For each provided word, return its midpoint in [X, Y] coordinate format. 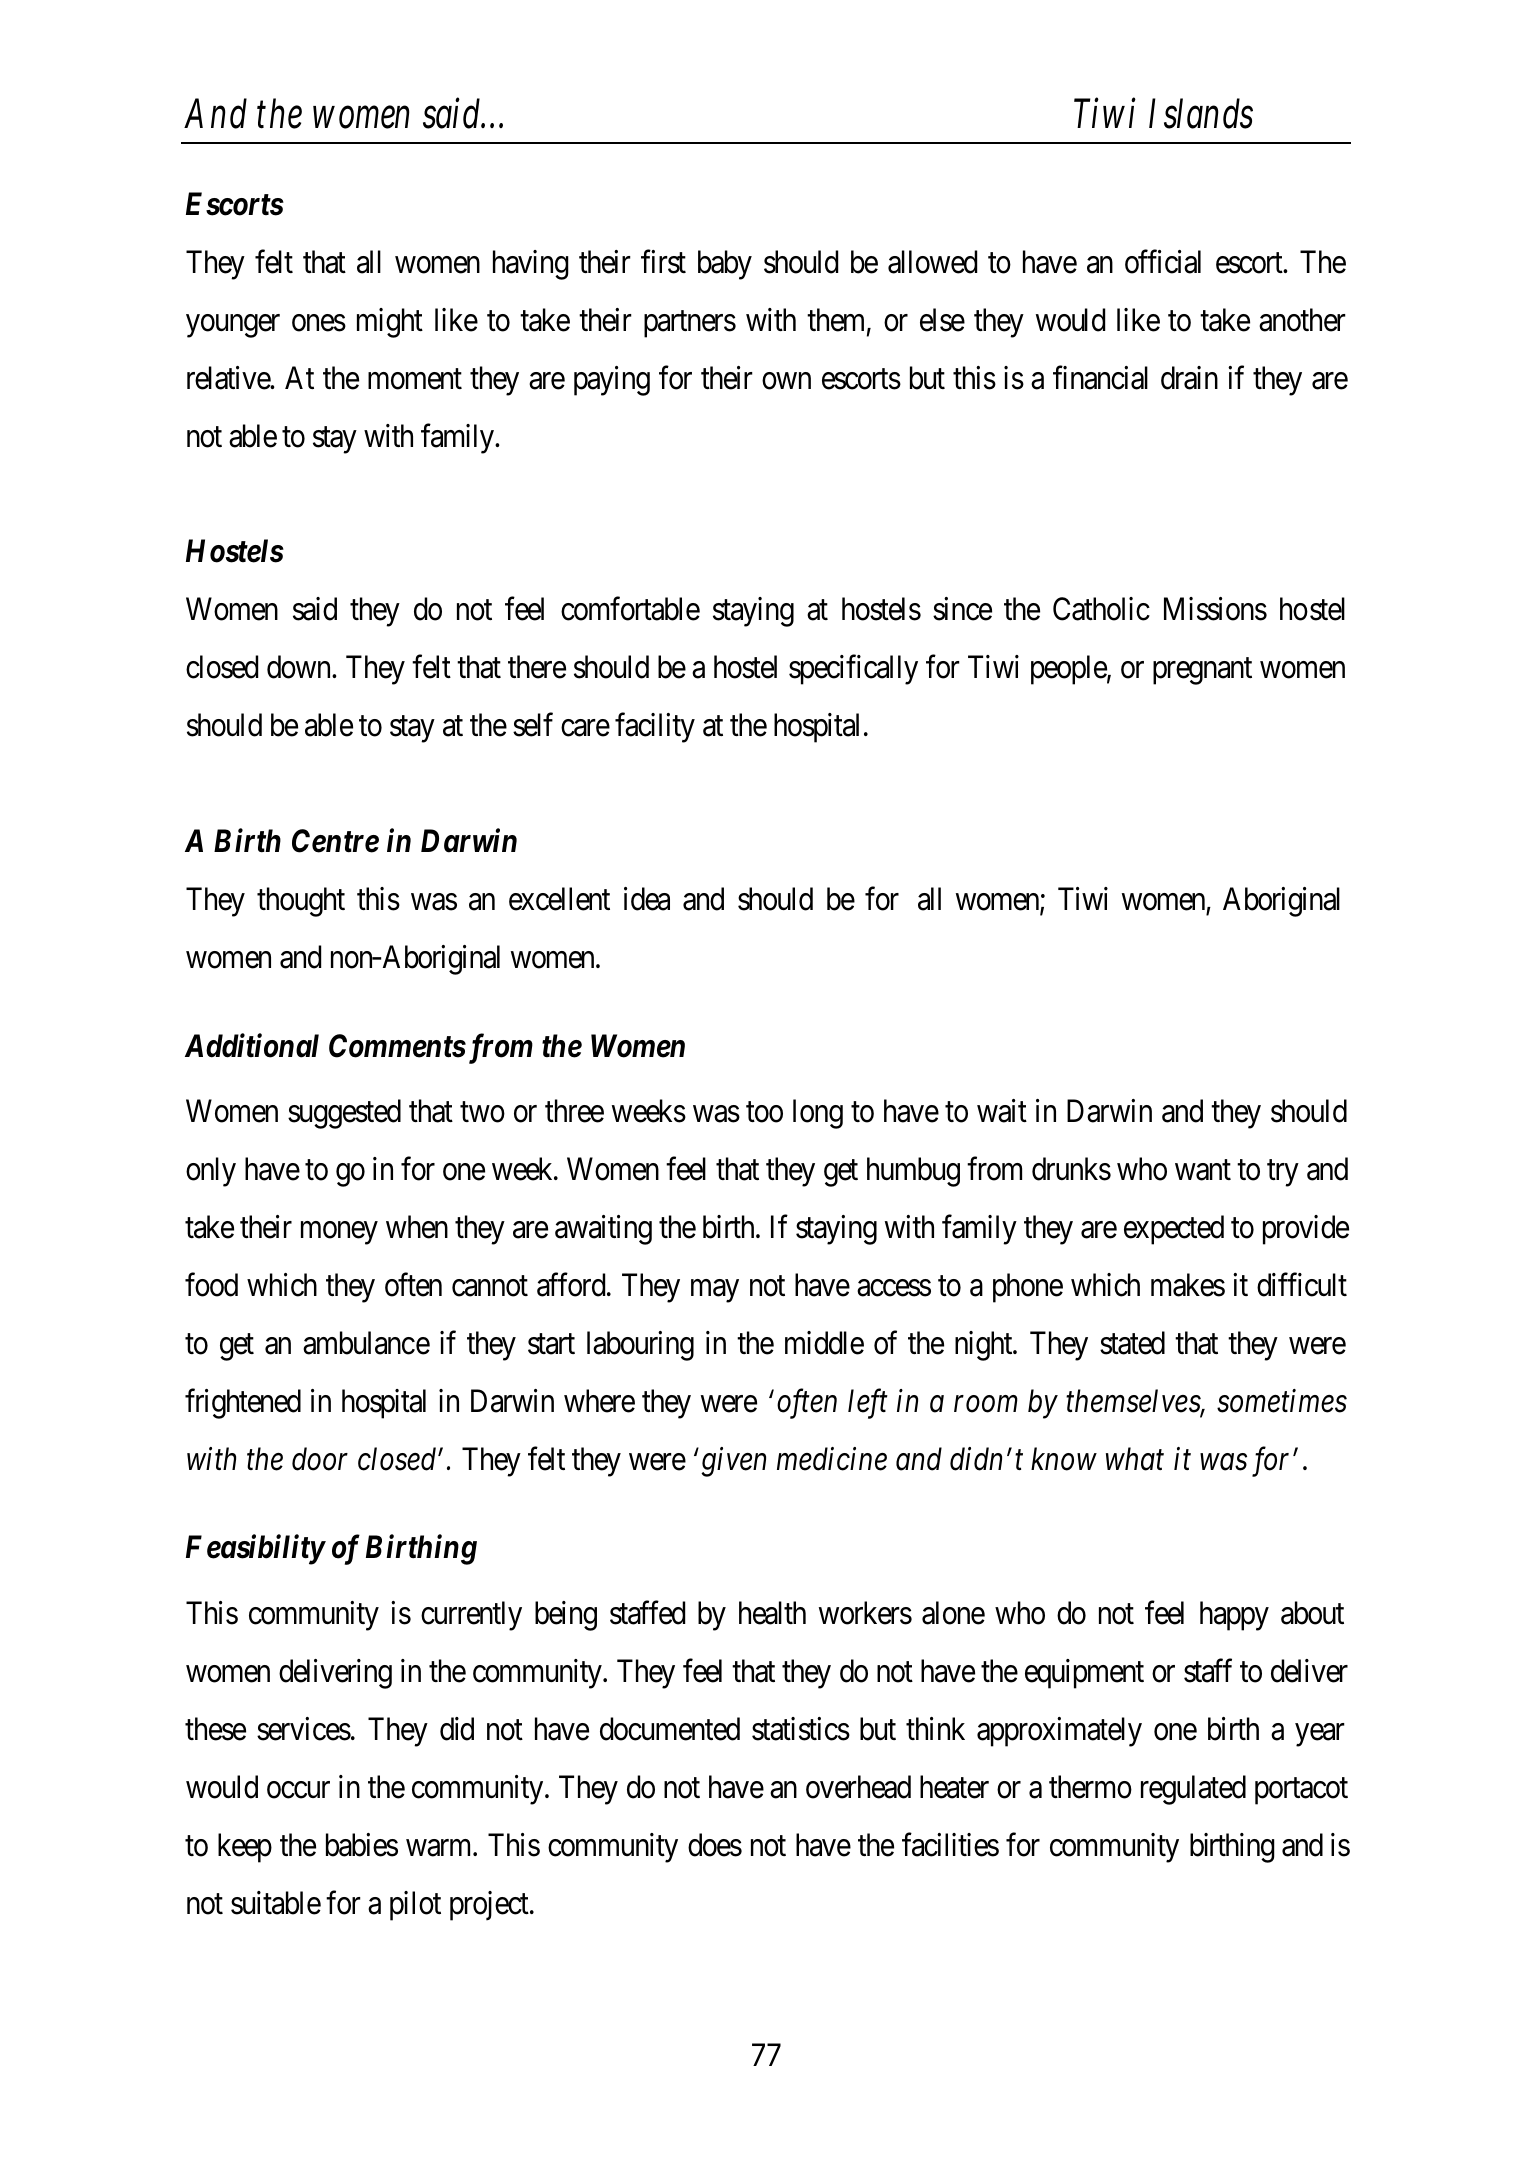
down [300, 667]
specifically [853, 670]
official [1163, 262]
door [320, 1459]
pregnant [1202, 671]
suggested [344, 1114]
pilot [415, 1906]
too [764, 1112]
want [1203, 1170]
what [1135, 1459]
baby [725, 265]
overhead [858, 1787]
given [733, 1462]
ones [319, 323]
